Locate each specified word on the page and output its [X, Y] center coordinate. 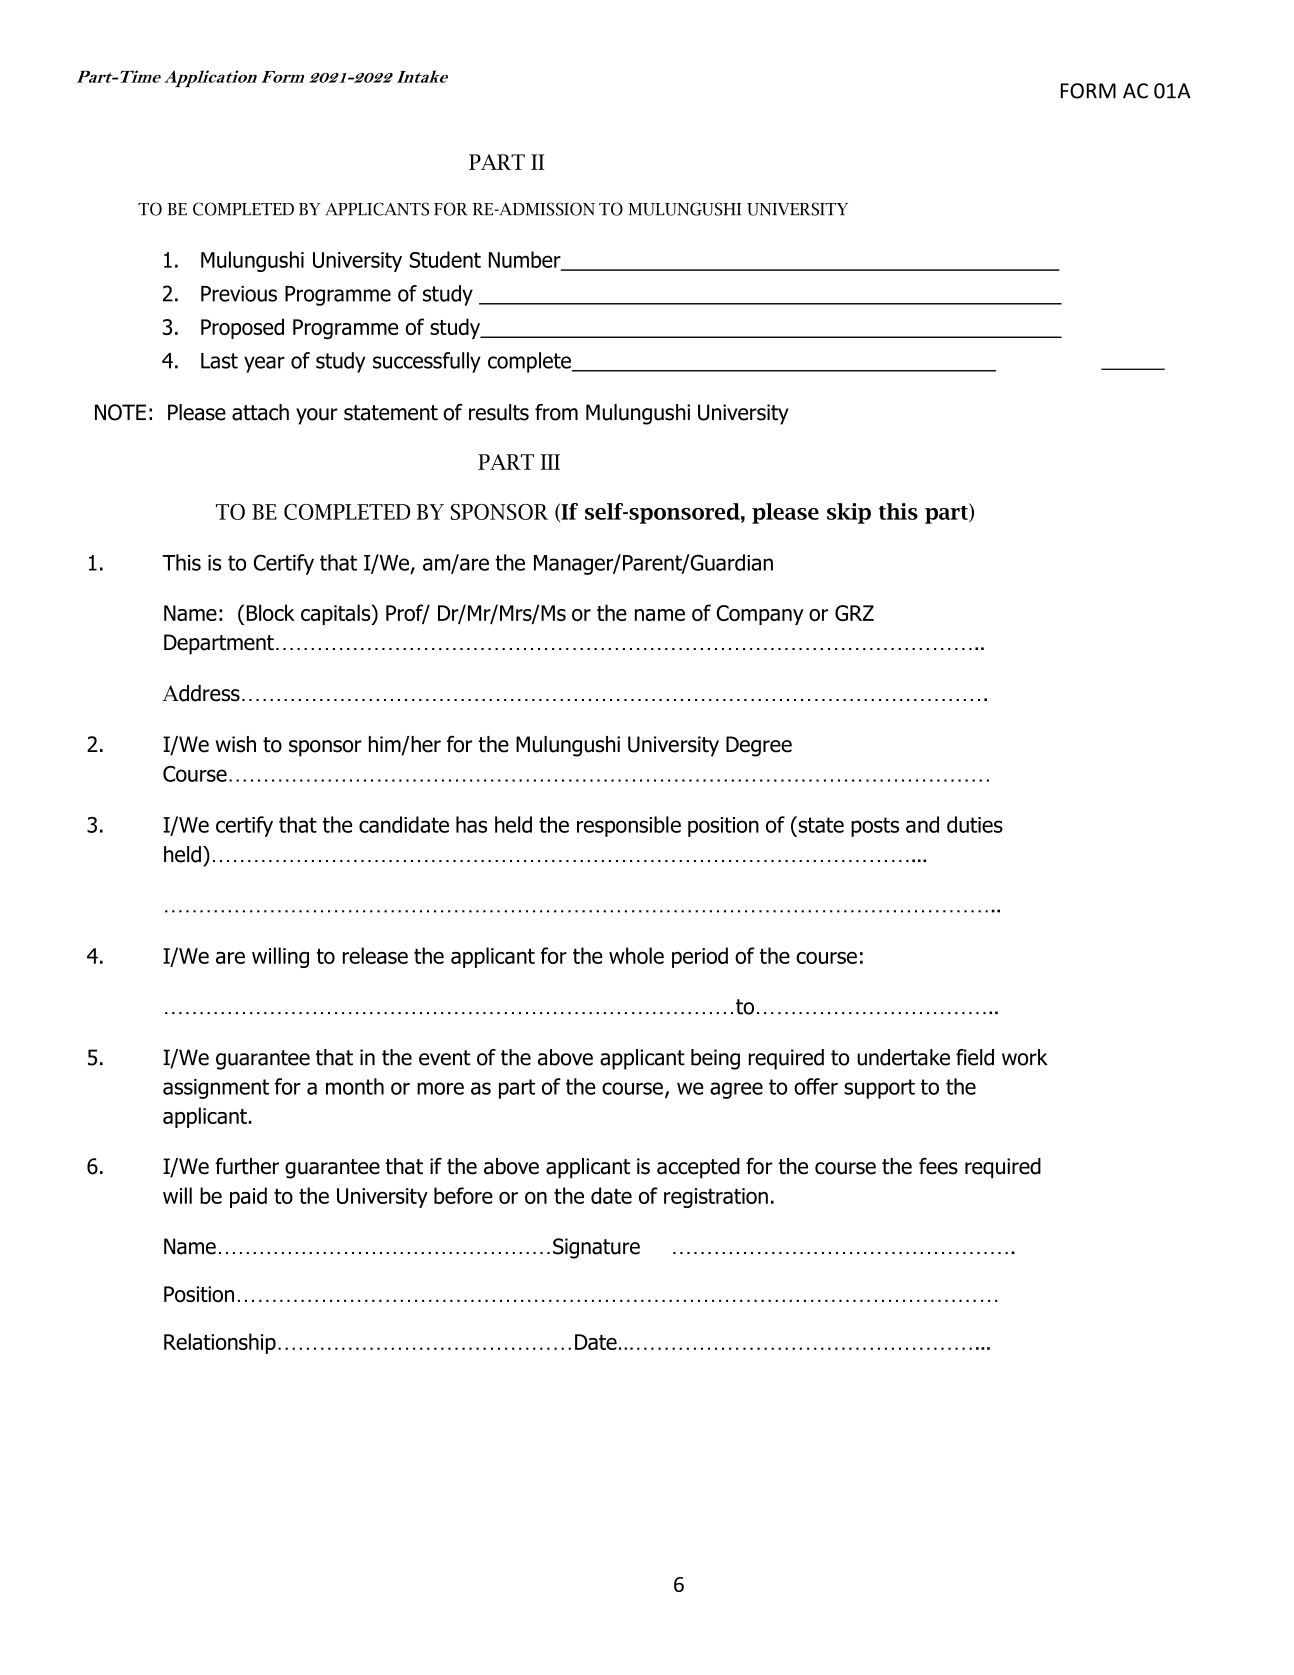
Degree [759, 746]
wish [236, 744]
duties [975, 824]
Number [526, 260]
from [556, 412]
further [247, 1166]
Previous [239, 293]
